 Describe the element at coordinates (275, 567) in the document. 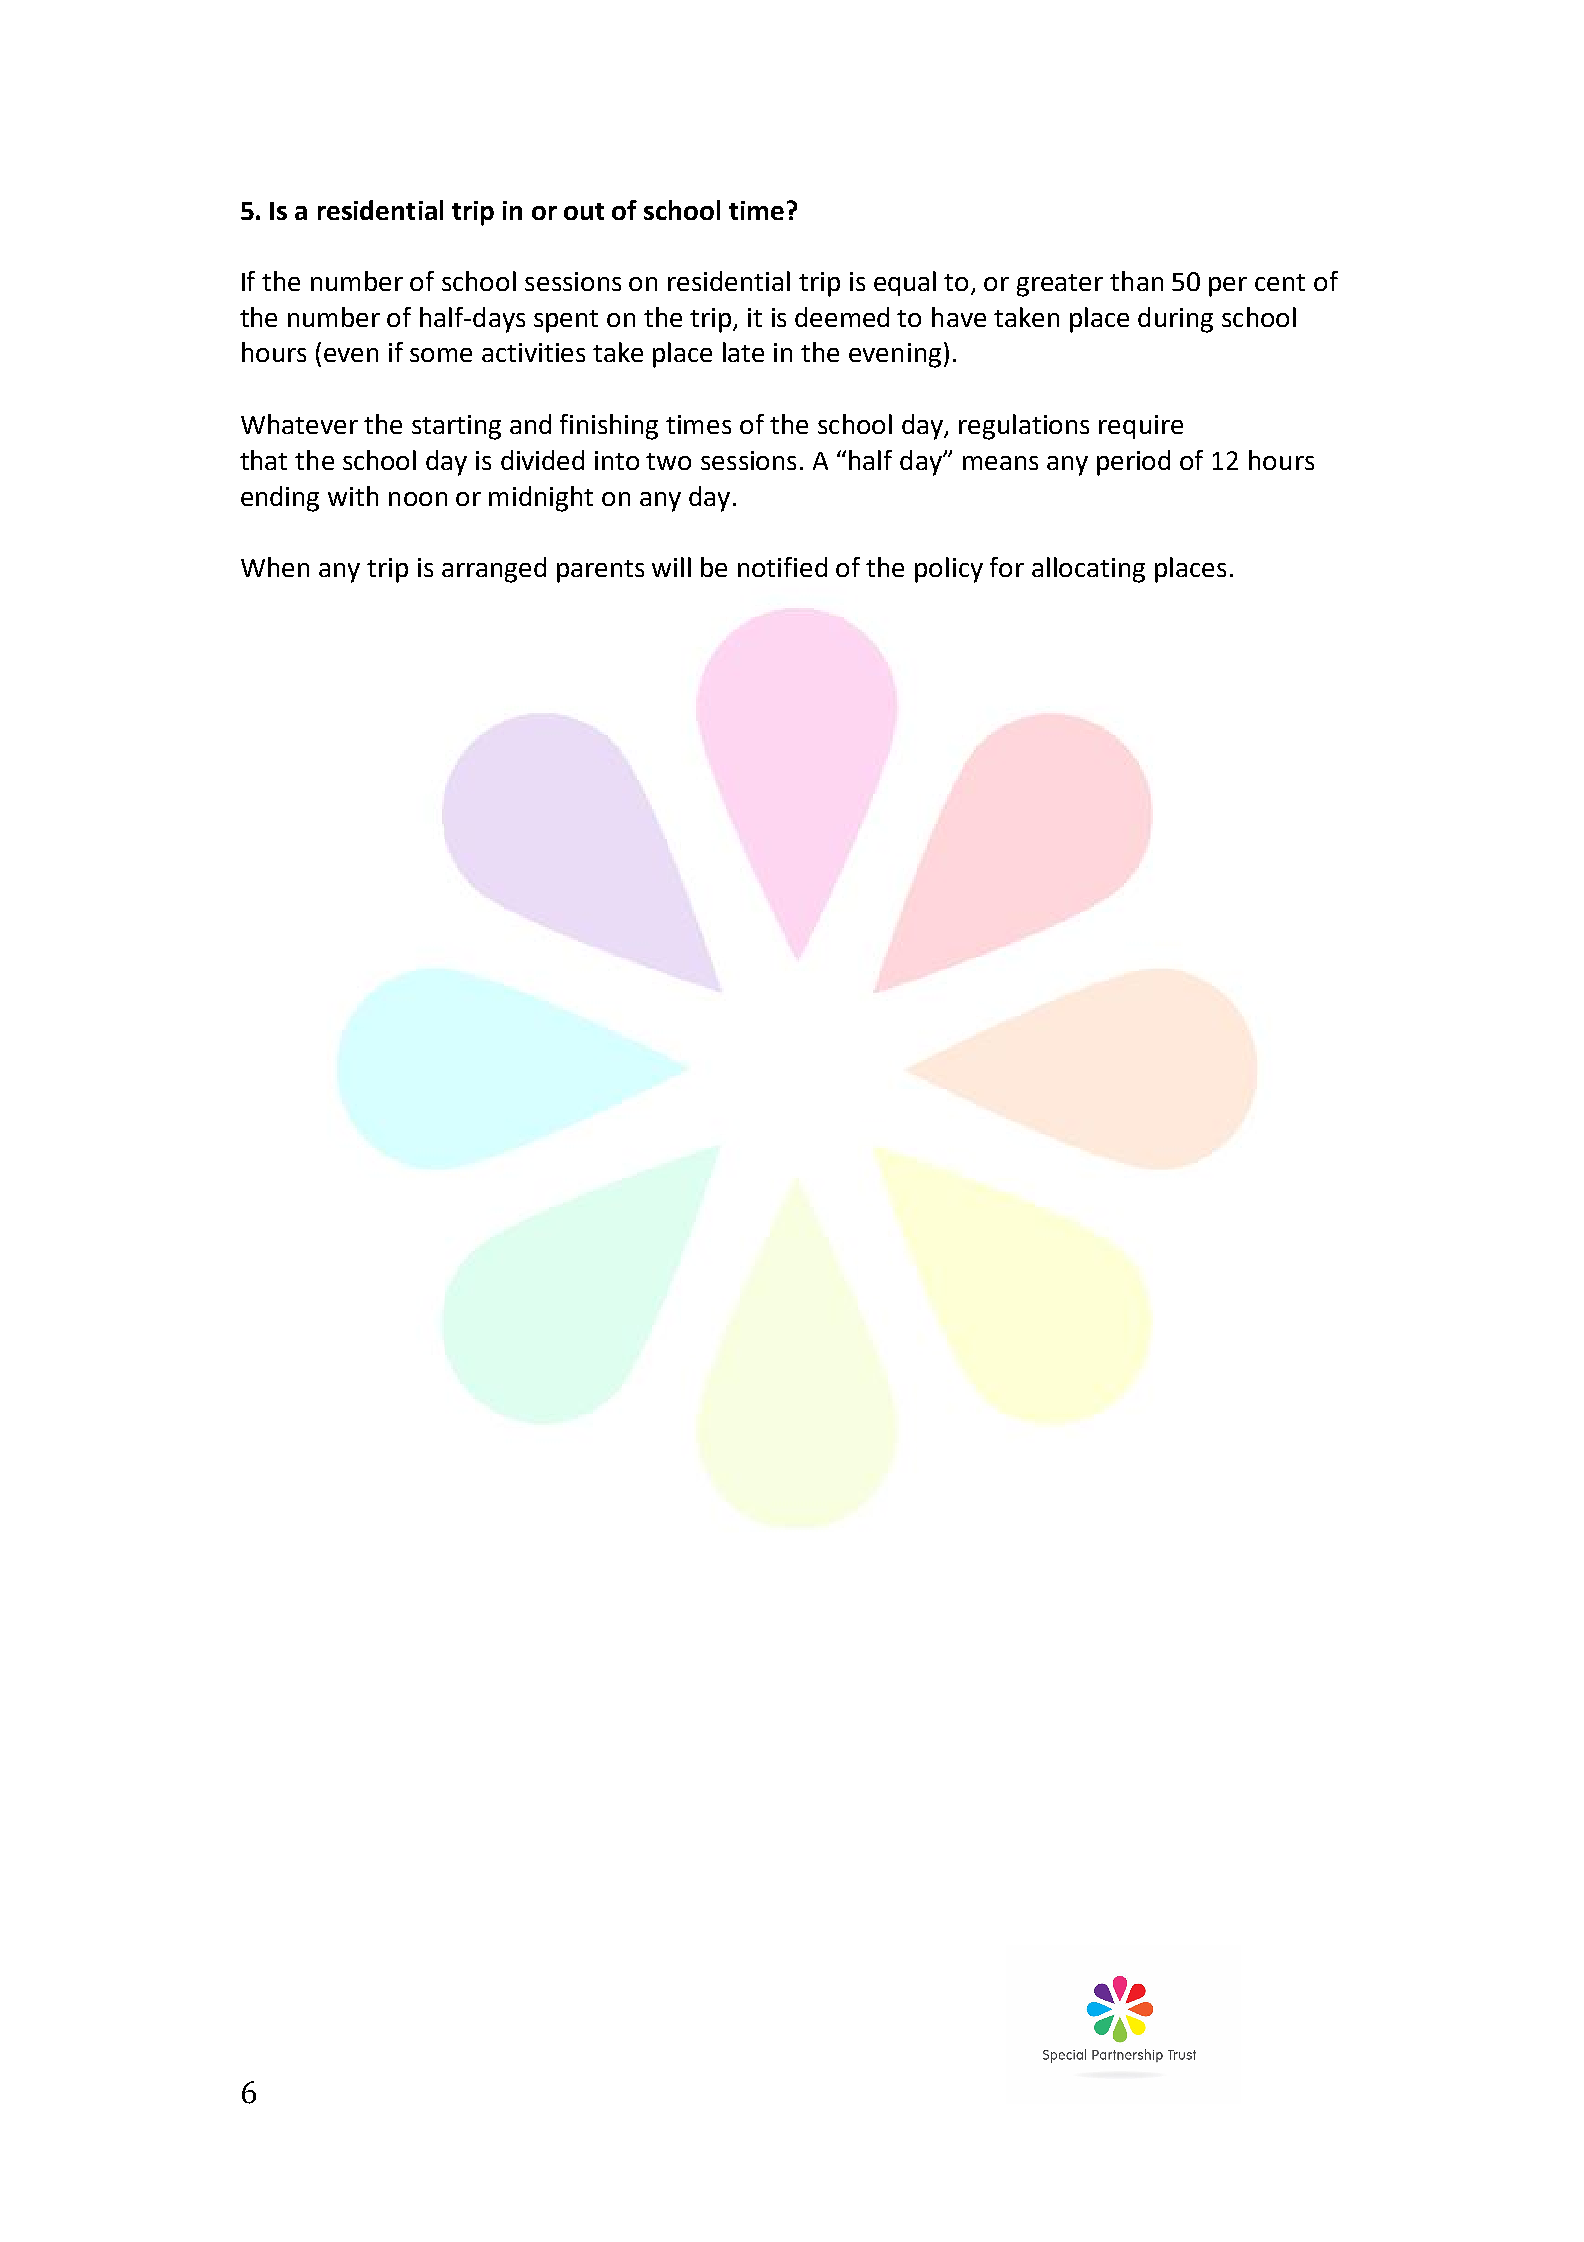

I see `When` at that location.
